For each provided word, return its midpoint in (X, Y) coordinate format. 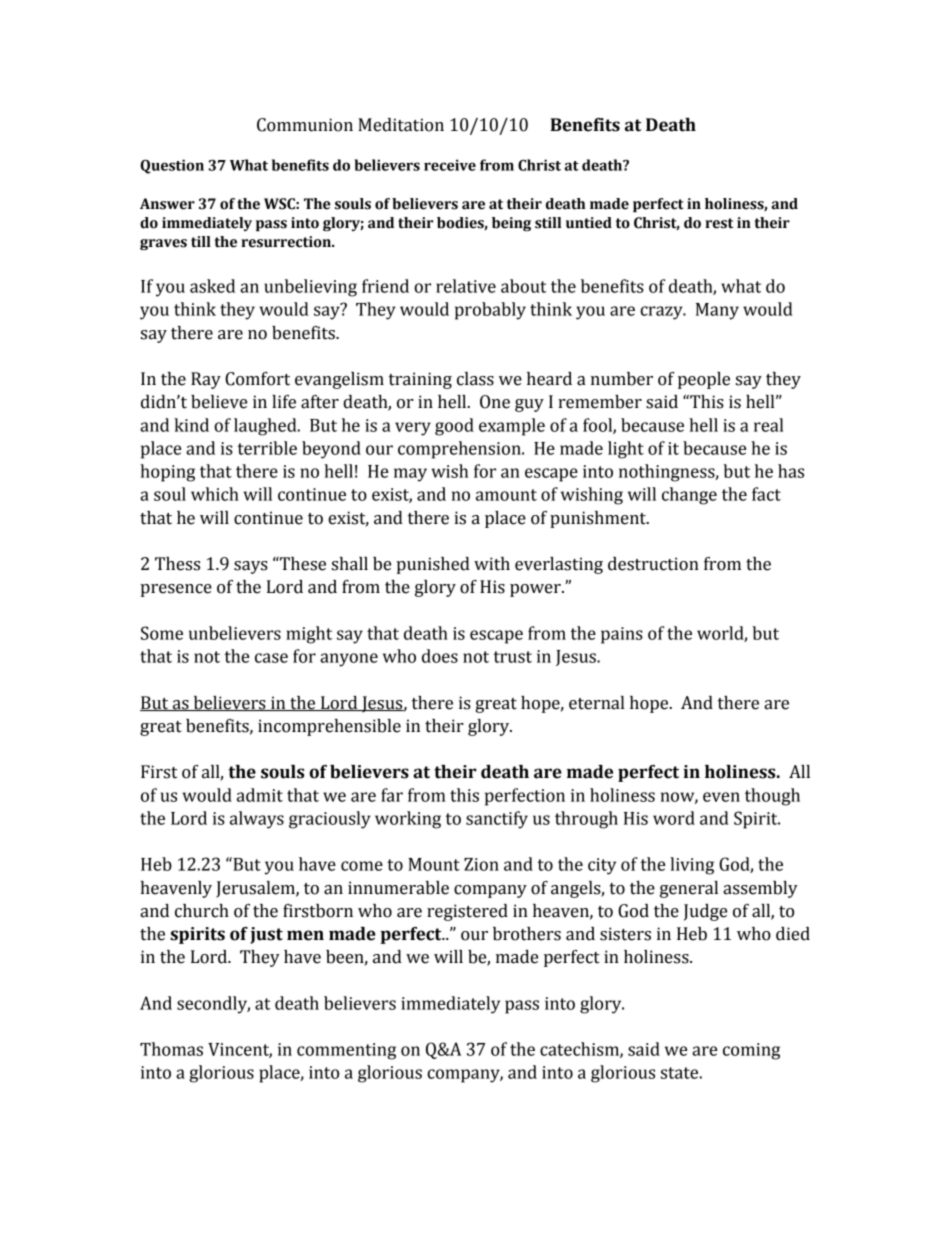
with (492, 564)
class (475, 379)
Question (172, 166)
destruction (653, 564)
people (704, 380)
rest (719, 223)
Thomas (171, 1049)
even (721, 797)
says (251, 567)
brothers (527, 934)
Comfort (257, 379)
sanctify (497, 820)
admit (260, 795)
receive (450, 165)
